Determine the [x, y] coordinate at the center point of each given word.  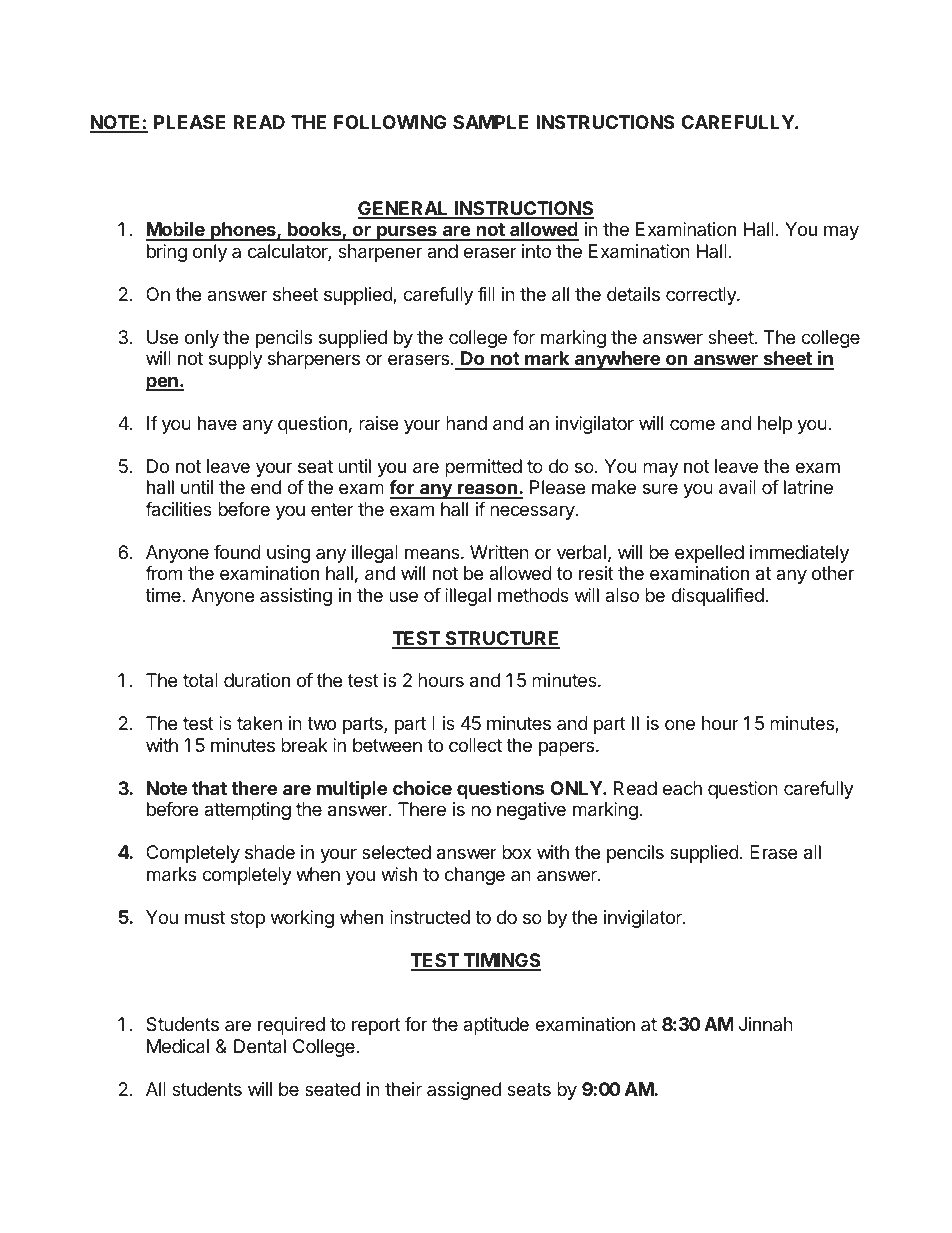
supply [236, 360]
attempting [247, 811]
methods [533, 595]
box [517, 852]
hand [466, 423]
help [775, 425]
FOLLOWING [390, 122]
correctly [702, 296]
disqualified [718, 597]
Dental [260, 1046]
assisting [296, 597]
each [682, 788]
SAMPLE [490, 122]
